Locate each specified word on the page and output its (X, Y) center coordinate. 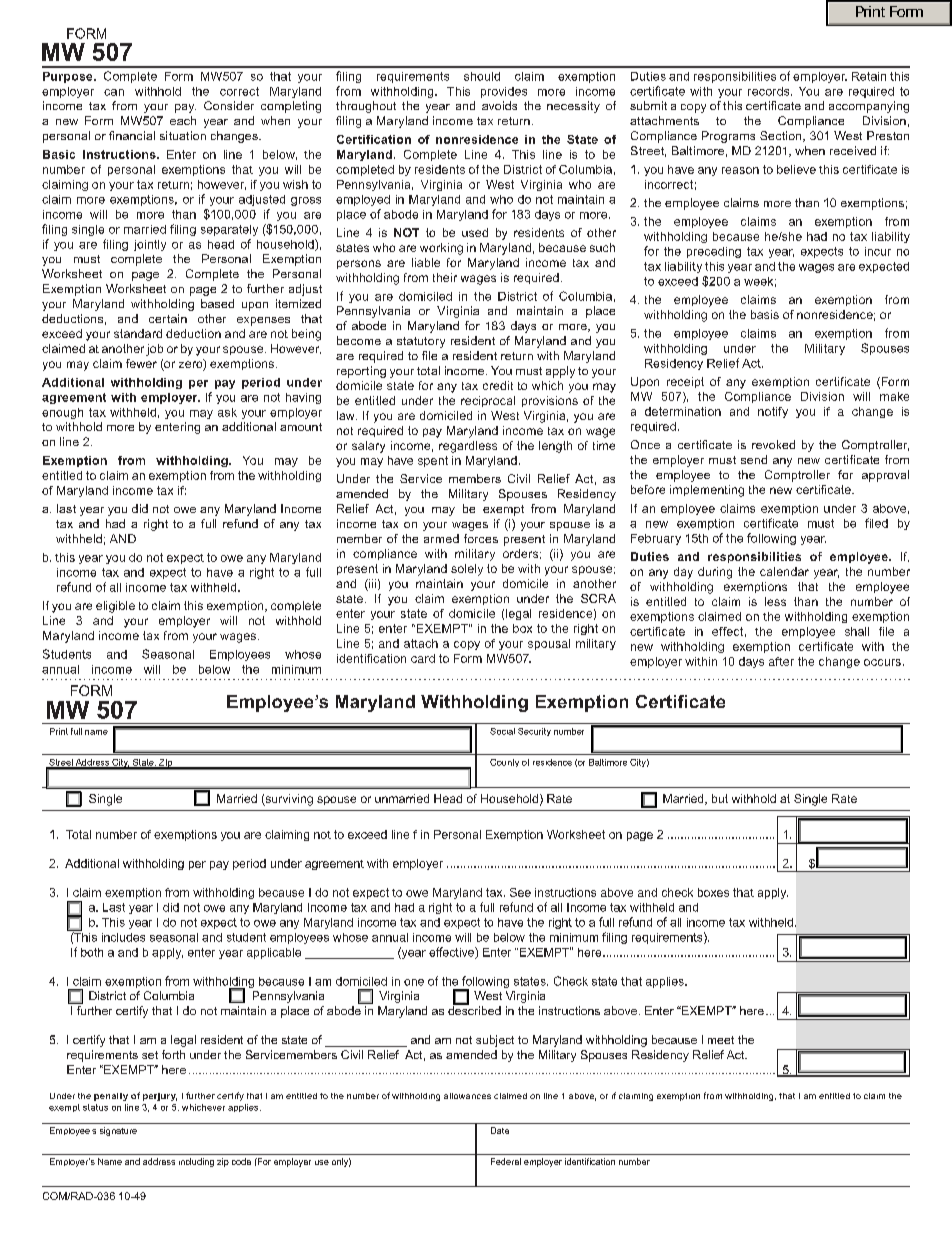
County (504, 763)
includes (123, 937)
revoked (773, 444)
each (183, 120)
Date (500, 1130)
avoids (499, 105)
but (720, 798)
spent (433, 461)
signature (118, 1131)
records (770, 91)
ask (227, 412)
